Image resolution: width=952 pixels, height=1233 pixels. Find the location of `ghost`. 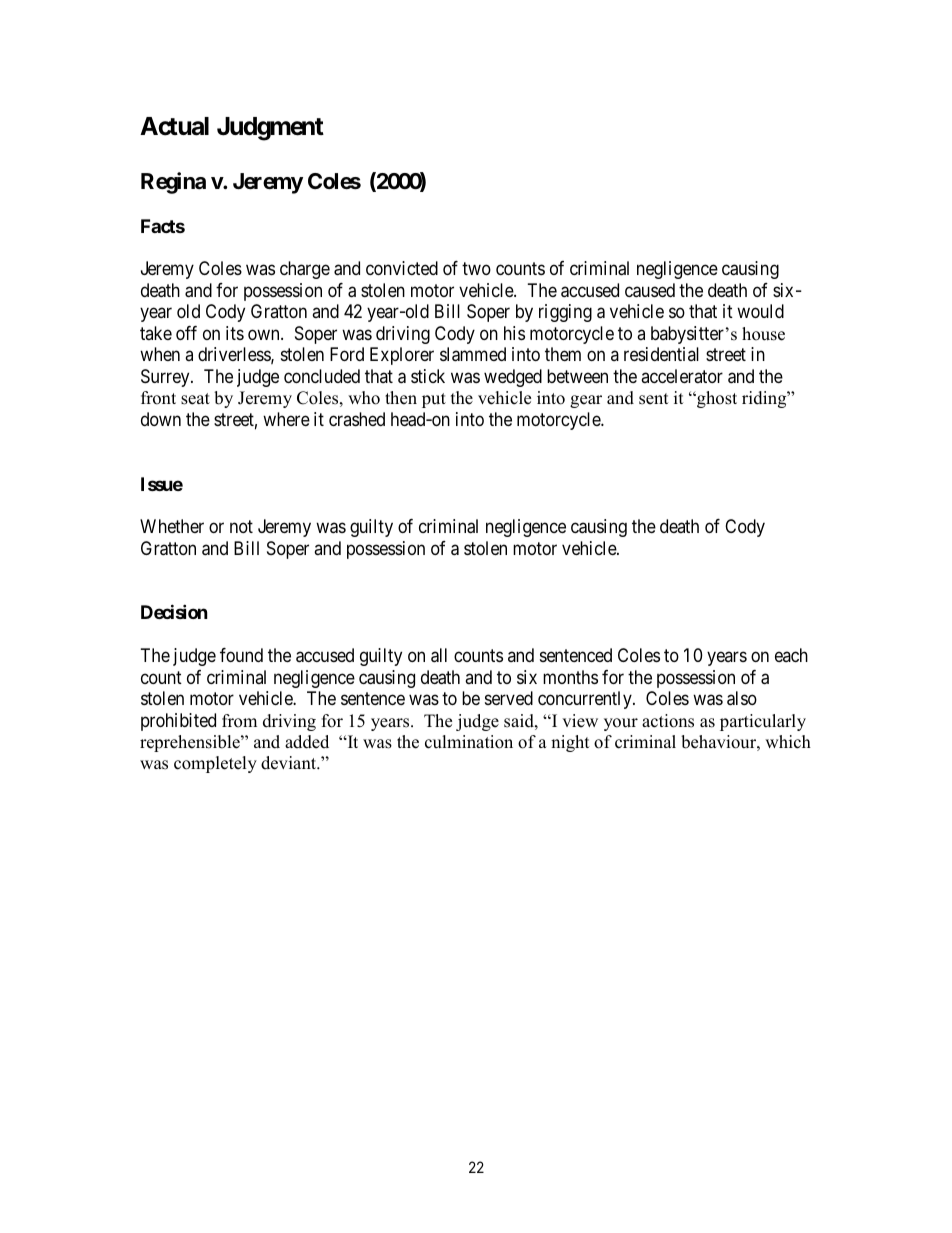

ghost is located at coordinates (716, 399).
